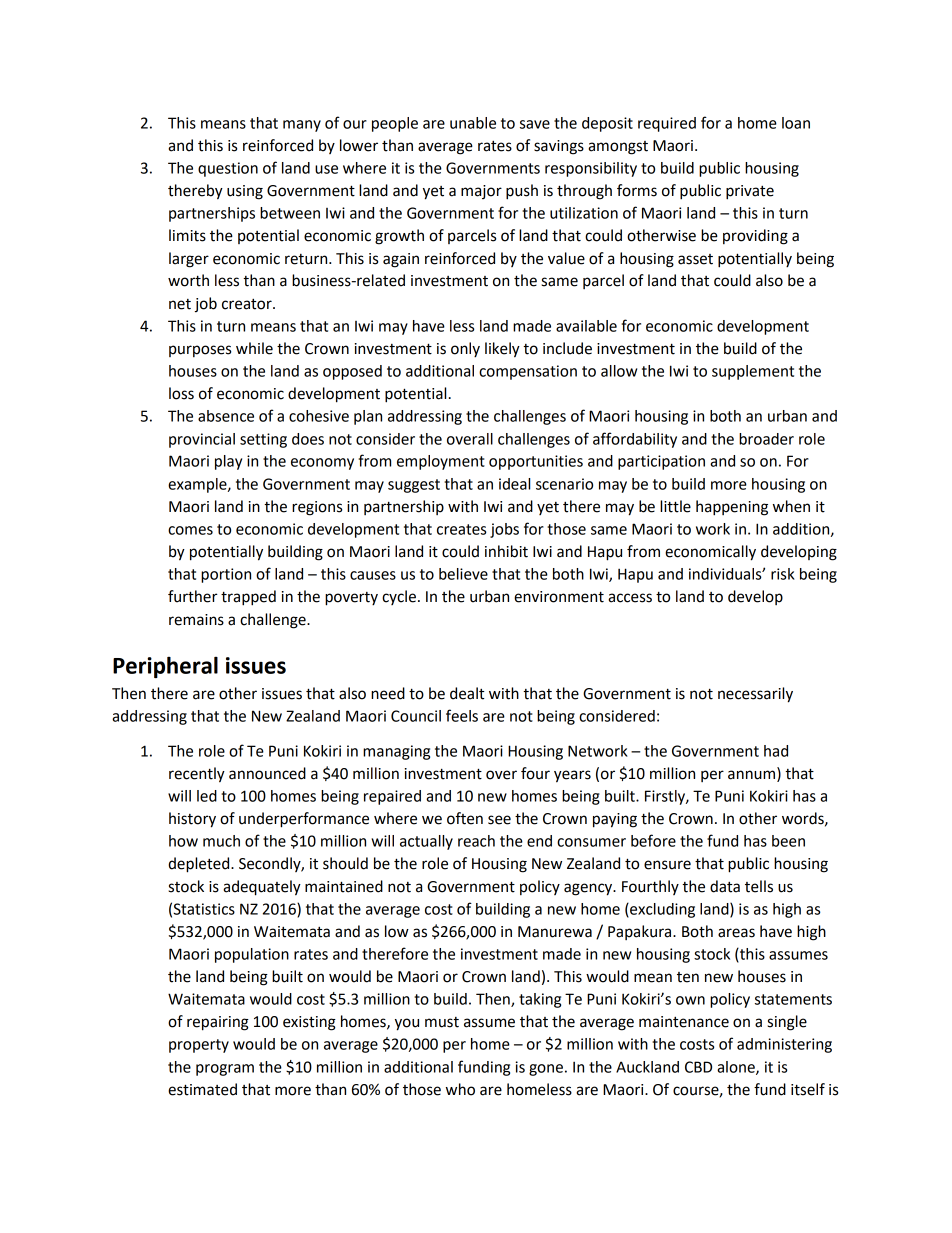  Describe the element at coordinates (165, 667) in the image. I see `Peripheral` at that location.
